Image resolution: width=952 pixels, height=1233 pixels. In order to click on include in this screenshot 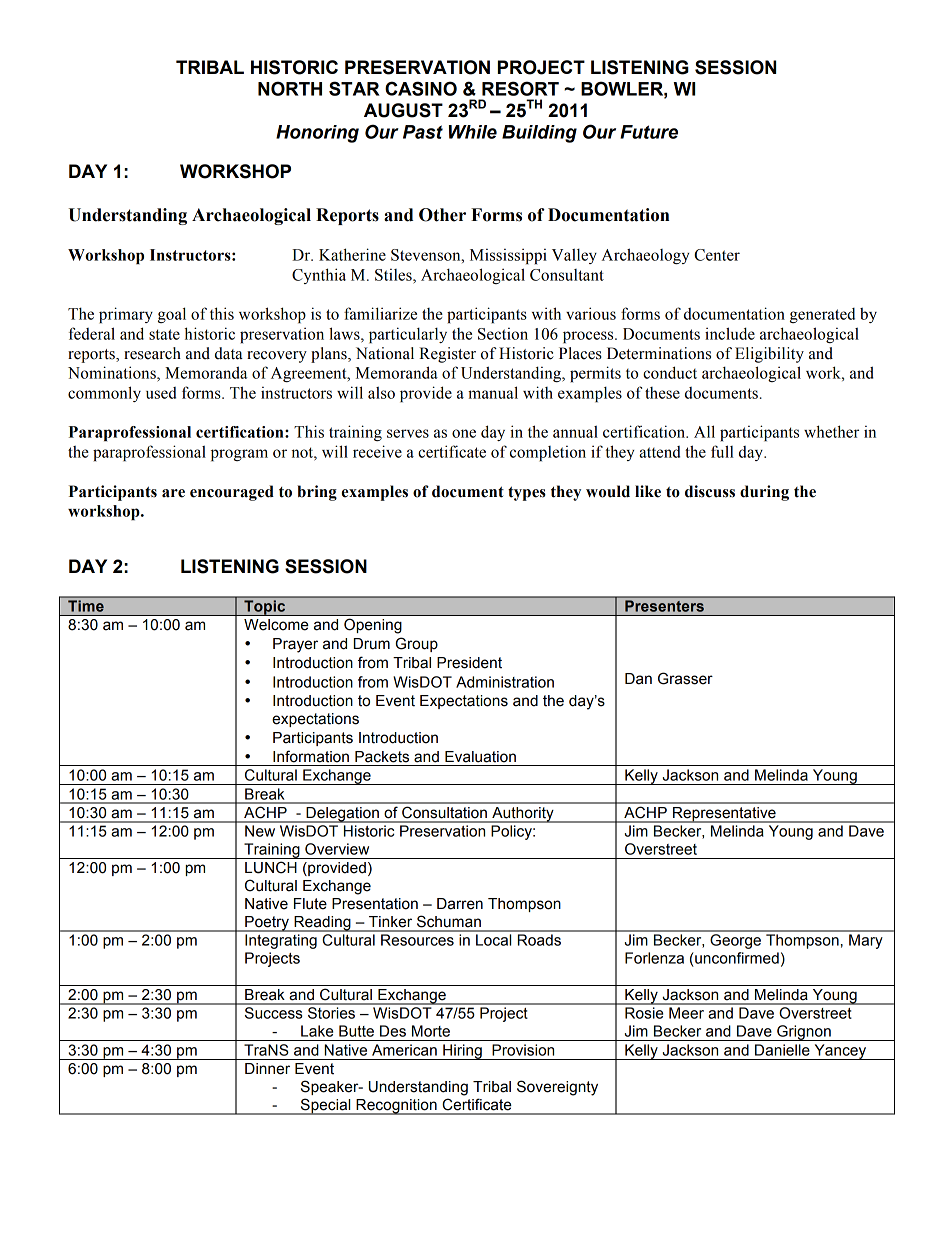, I will do `click(730, 333)`.
